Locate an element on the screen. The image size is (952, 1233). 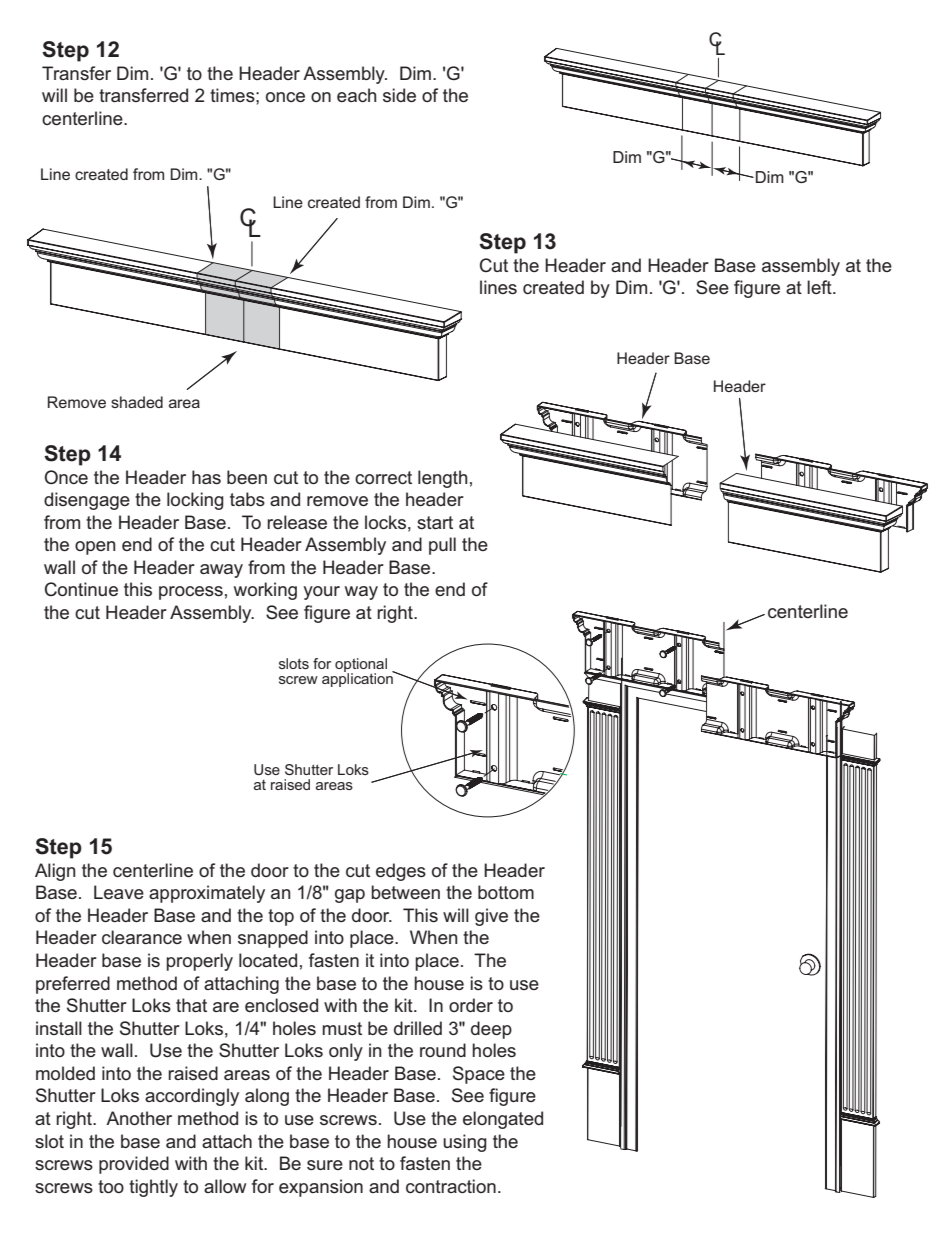
edges is located at coordinates (401, 872).
